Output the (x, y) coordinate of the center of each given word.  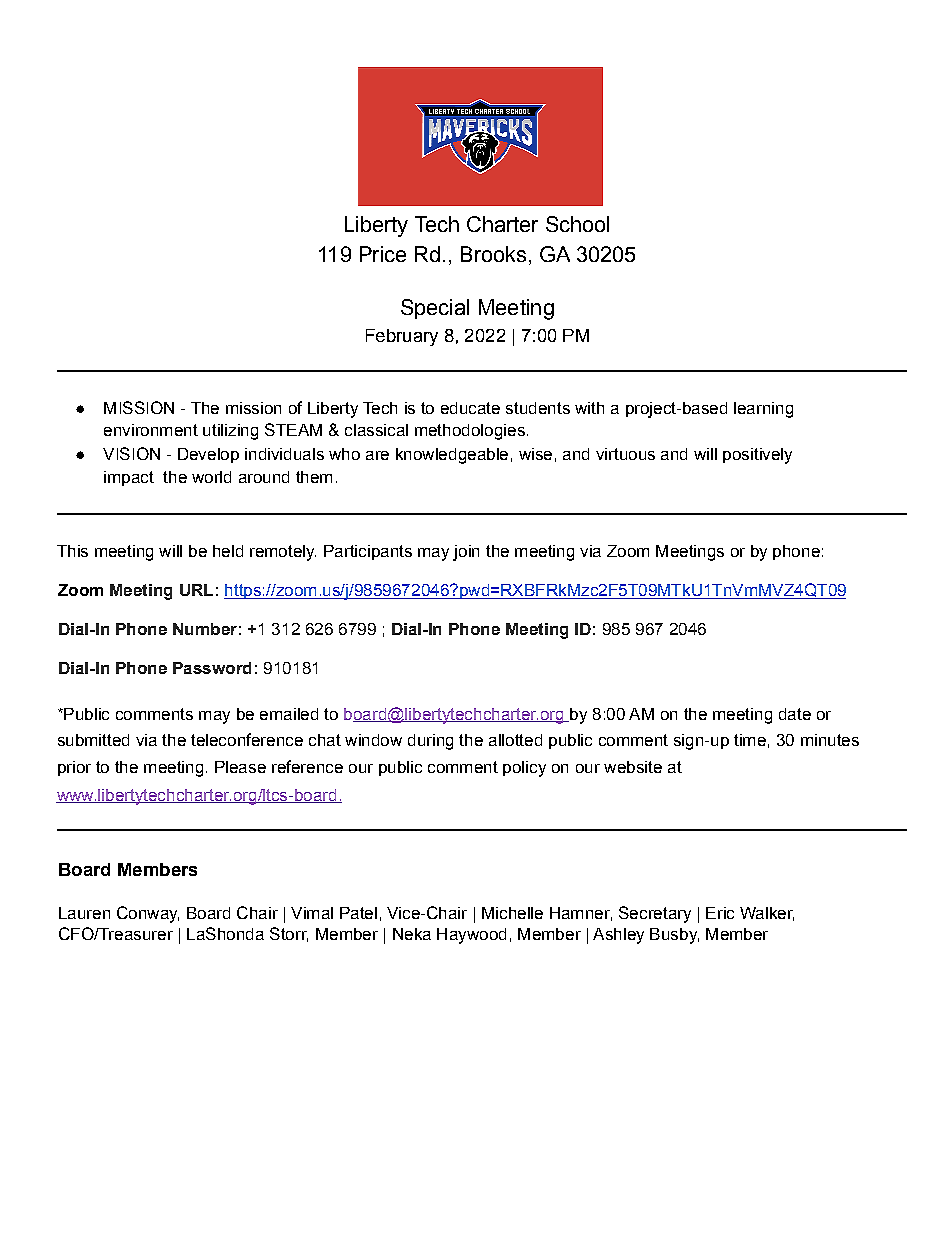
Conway (148, 914)
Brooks (493, 254)
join (466, 553)
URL (196, 590)
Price (383, 254)
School (577, 224)
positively (757, 456)
